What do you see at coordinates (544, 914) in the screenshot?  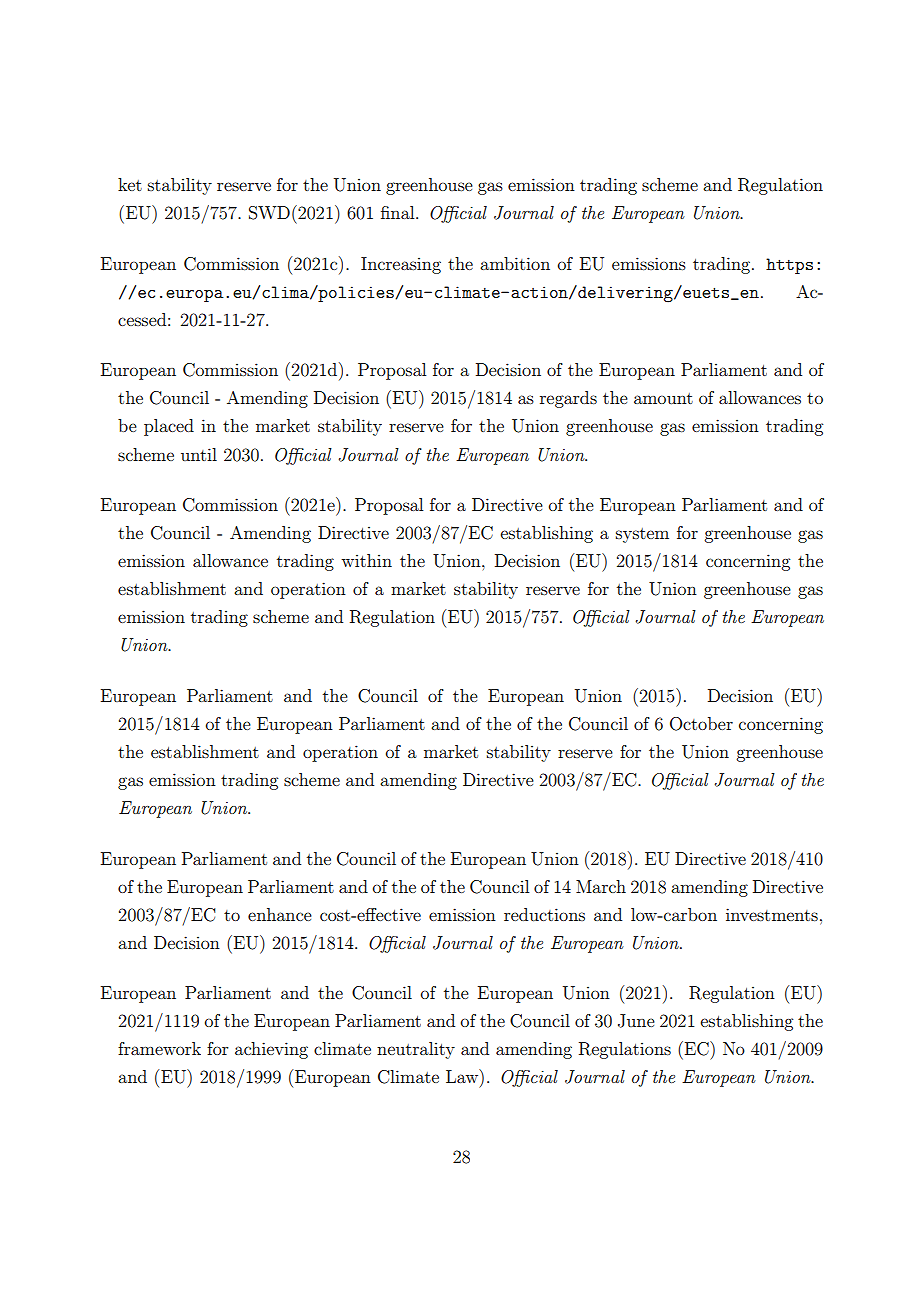 I see `reductions` at bounding box center [544, 914].
